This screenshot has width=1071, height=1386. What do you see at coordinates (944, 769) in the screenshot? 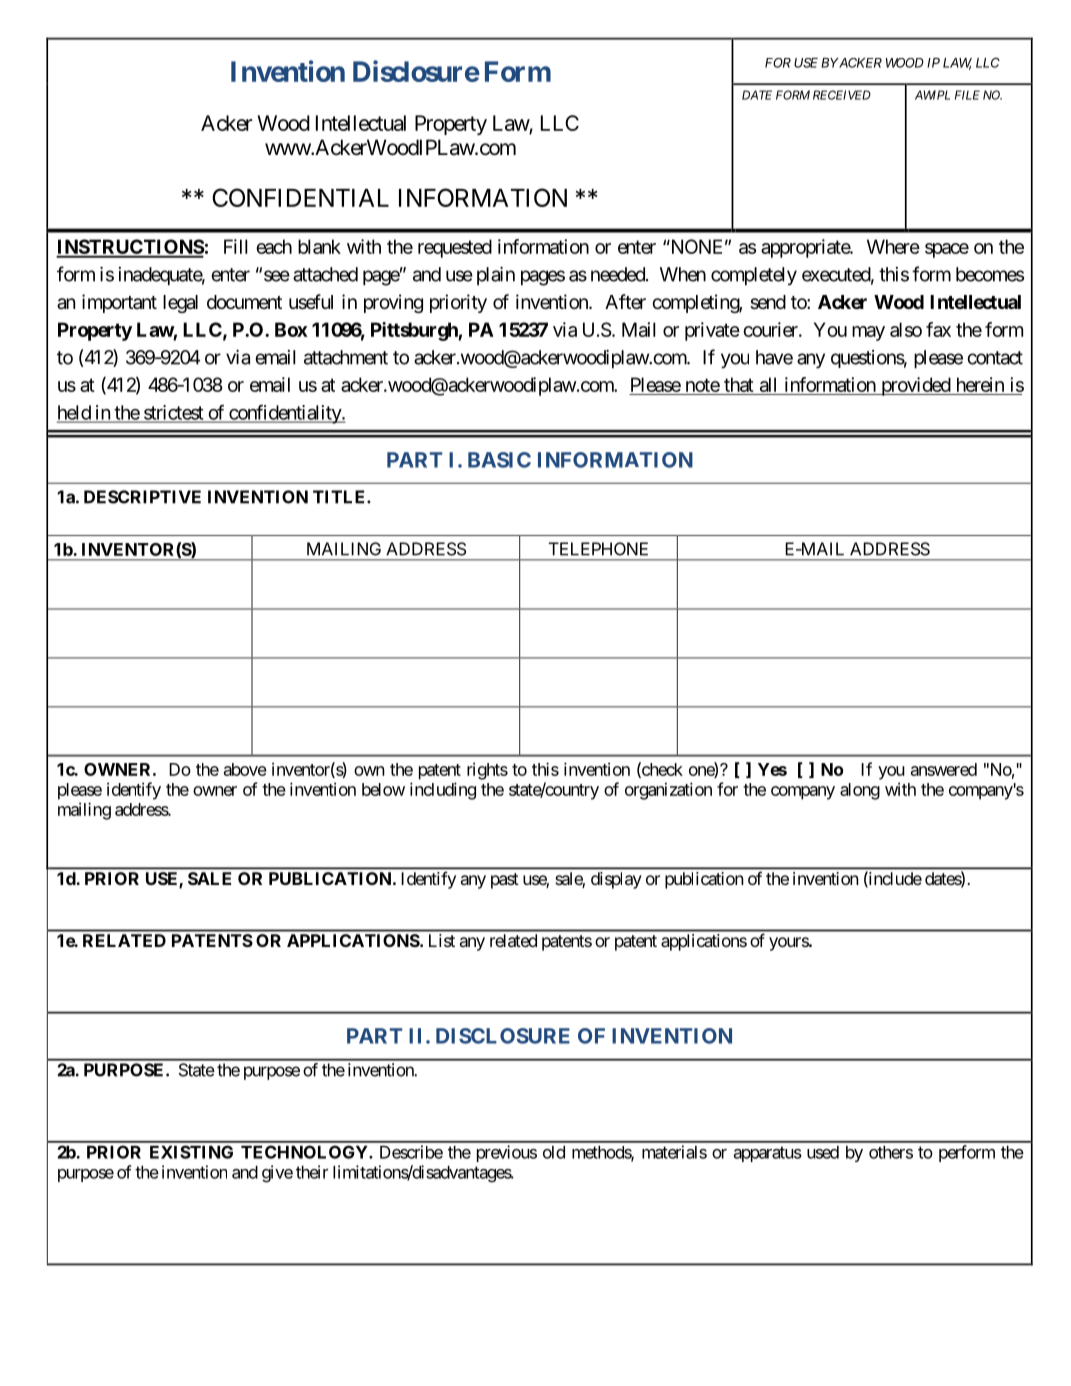
I see `answered` at bounding box center [944, 769].
